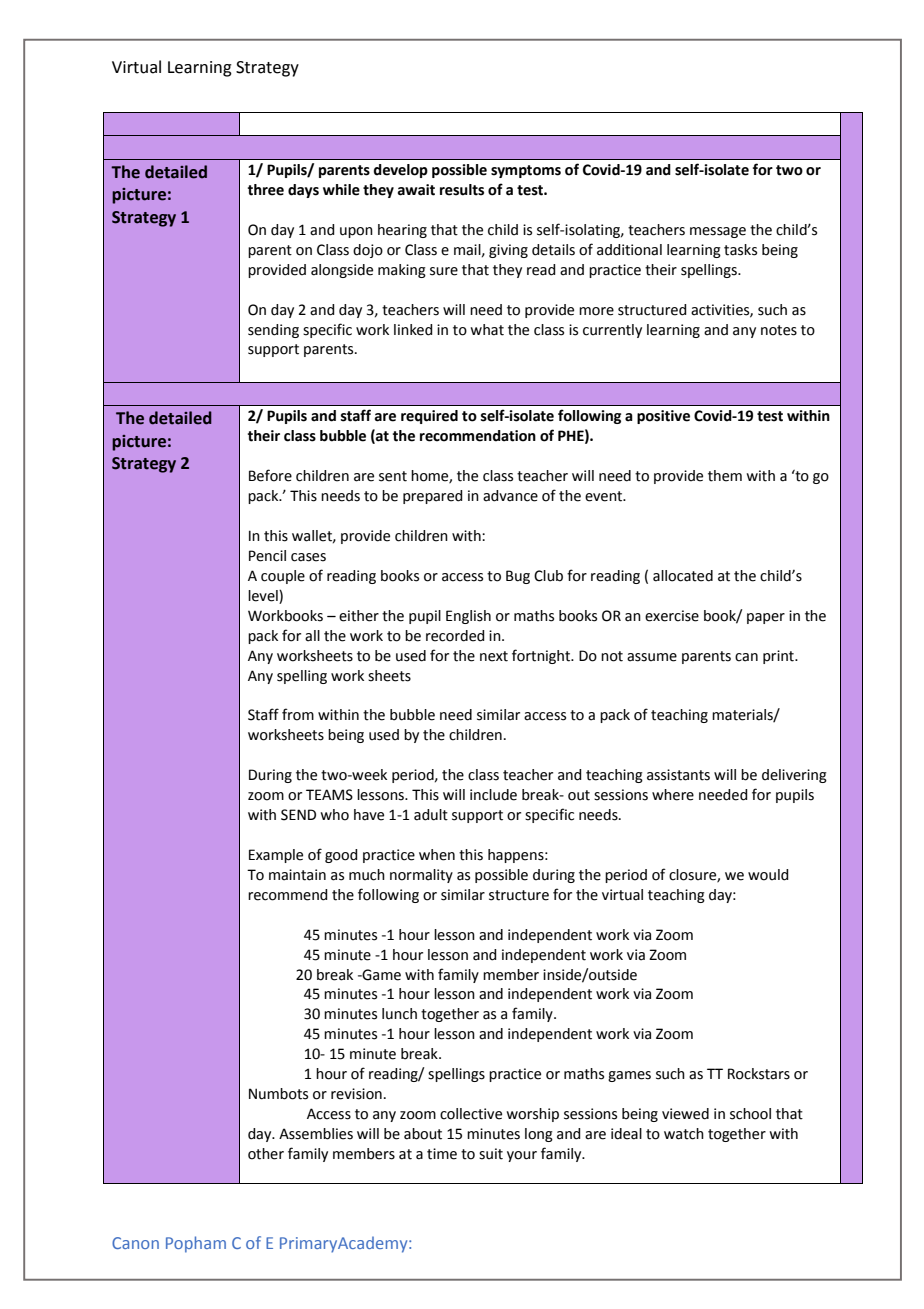 The width and height of the screenshot is (924, 1309). Describe the element at coordinates (266, 1154) in the screenshot. I see `other` at that location.
